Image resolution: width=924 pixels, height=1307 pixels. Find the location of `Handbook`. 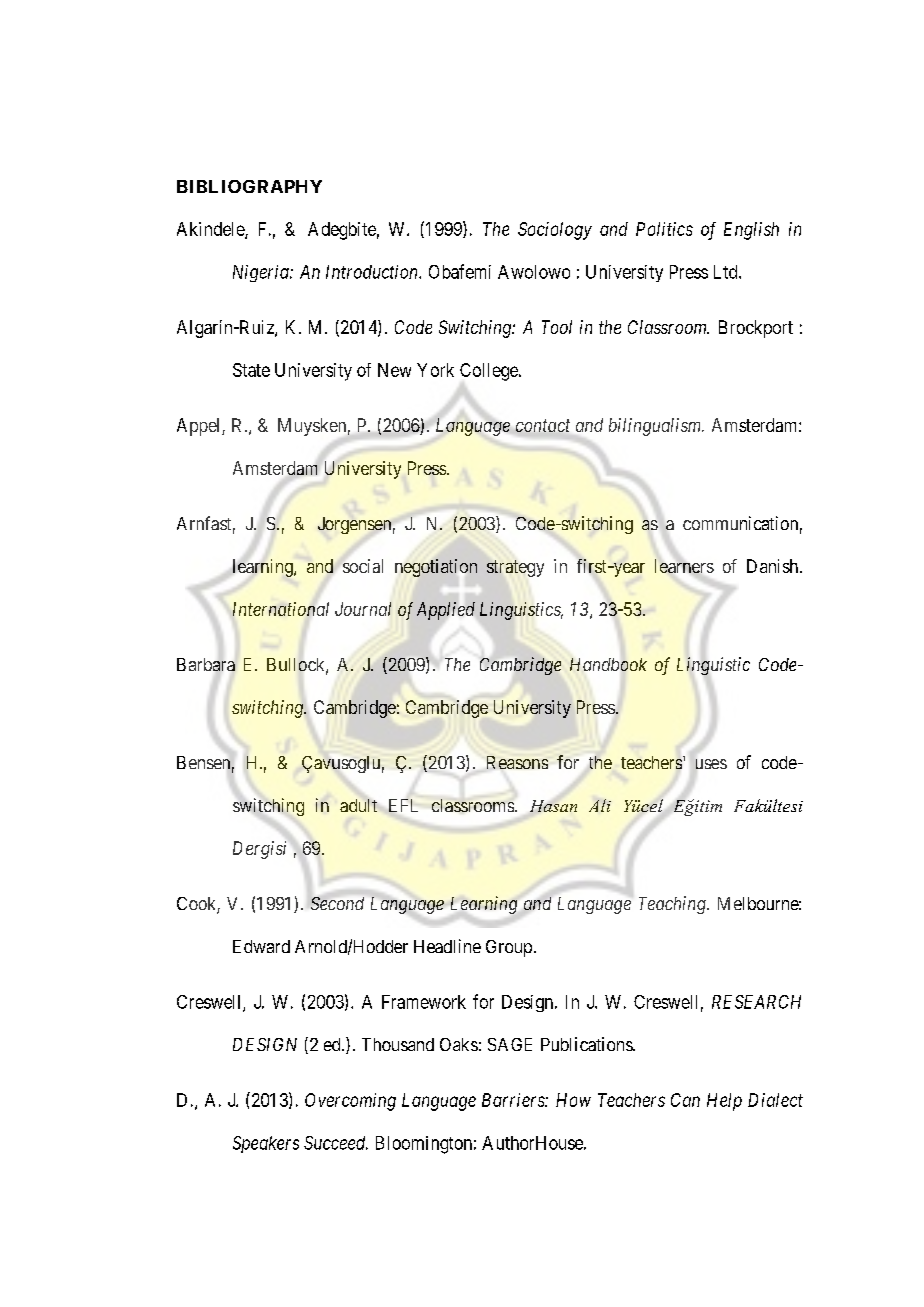

Handbook is located at coordinates (608, 664).
